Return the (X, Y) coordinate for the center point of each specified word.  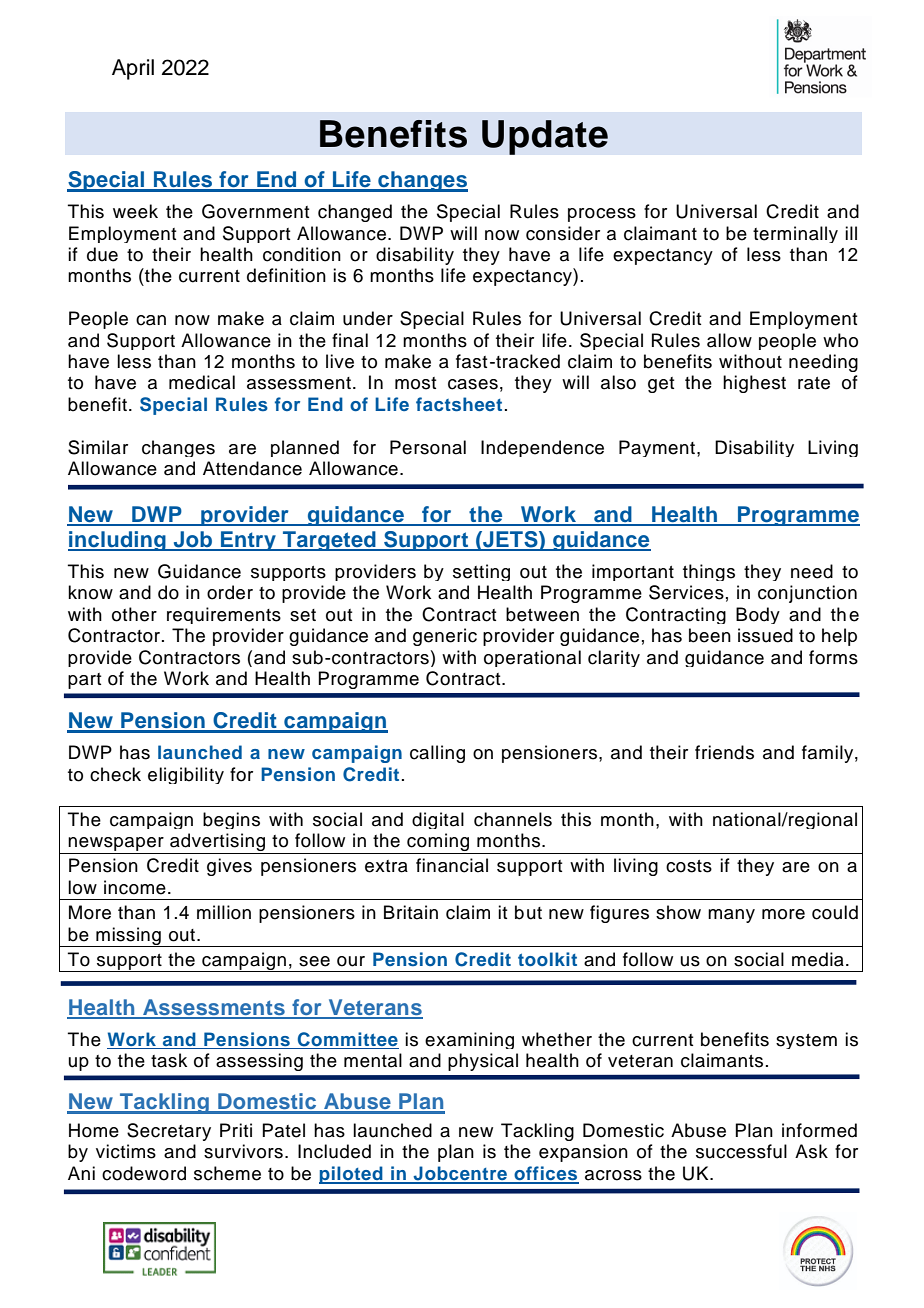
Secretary (169, 1132)
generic (445, 637)
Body (758, 615)
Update (545, 137)
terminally (795, 234)
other (134, 614)
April (133, 69)
